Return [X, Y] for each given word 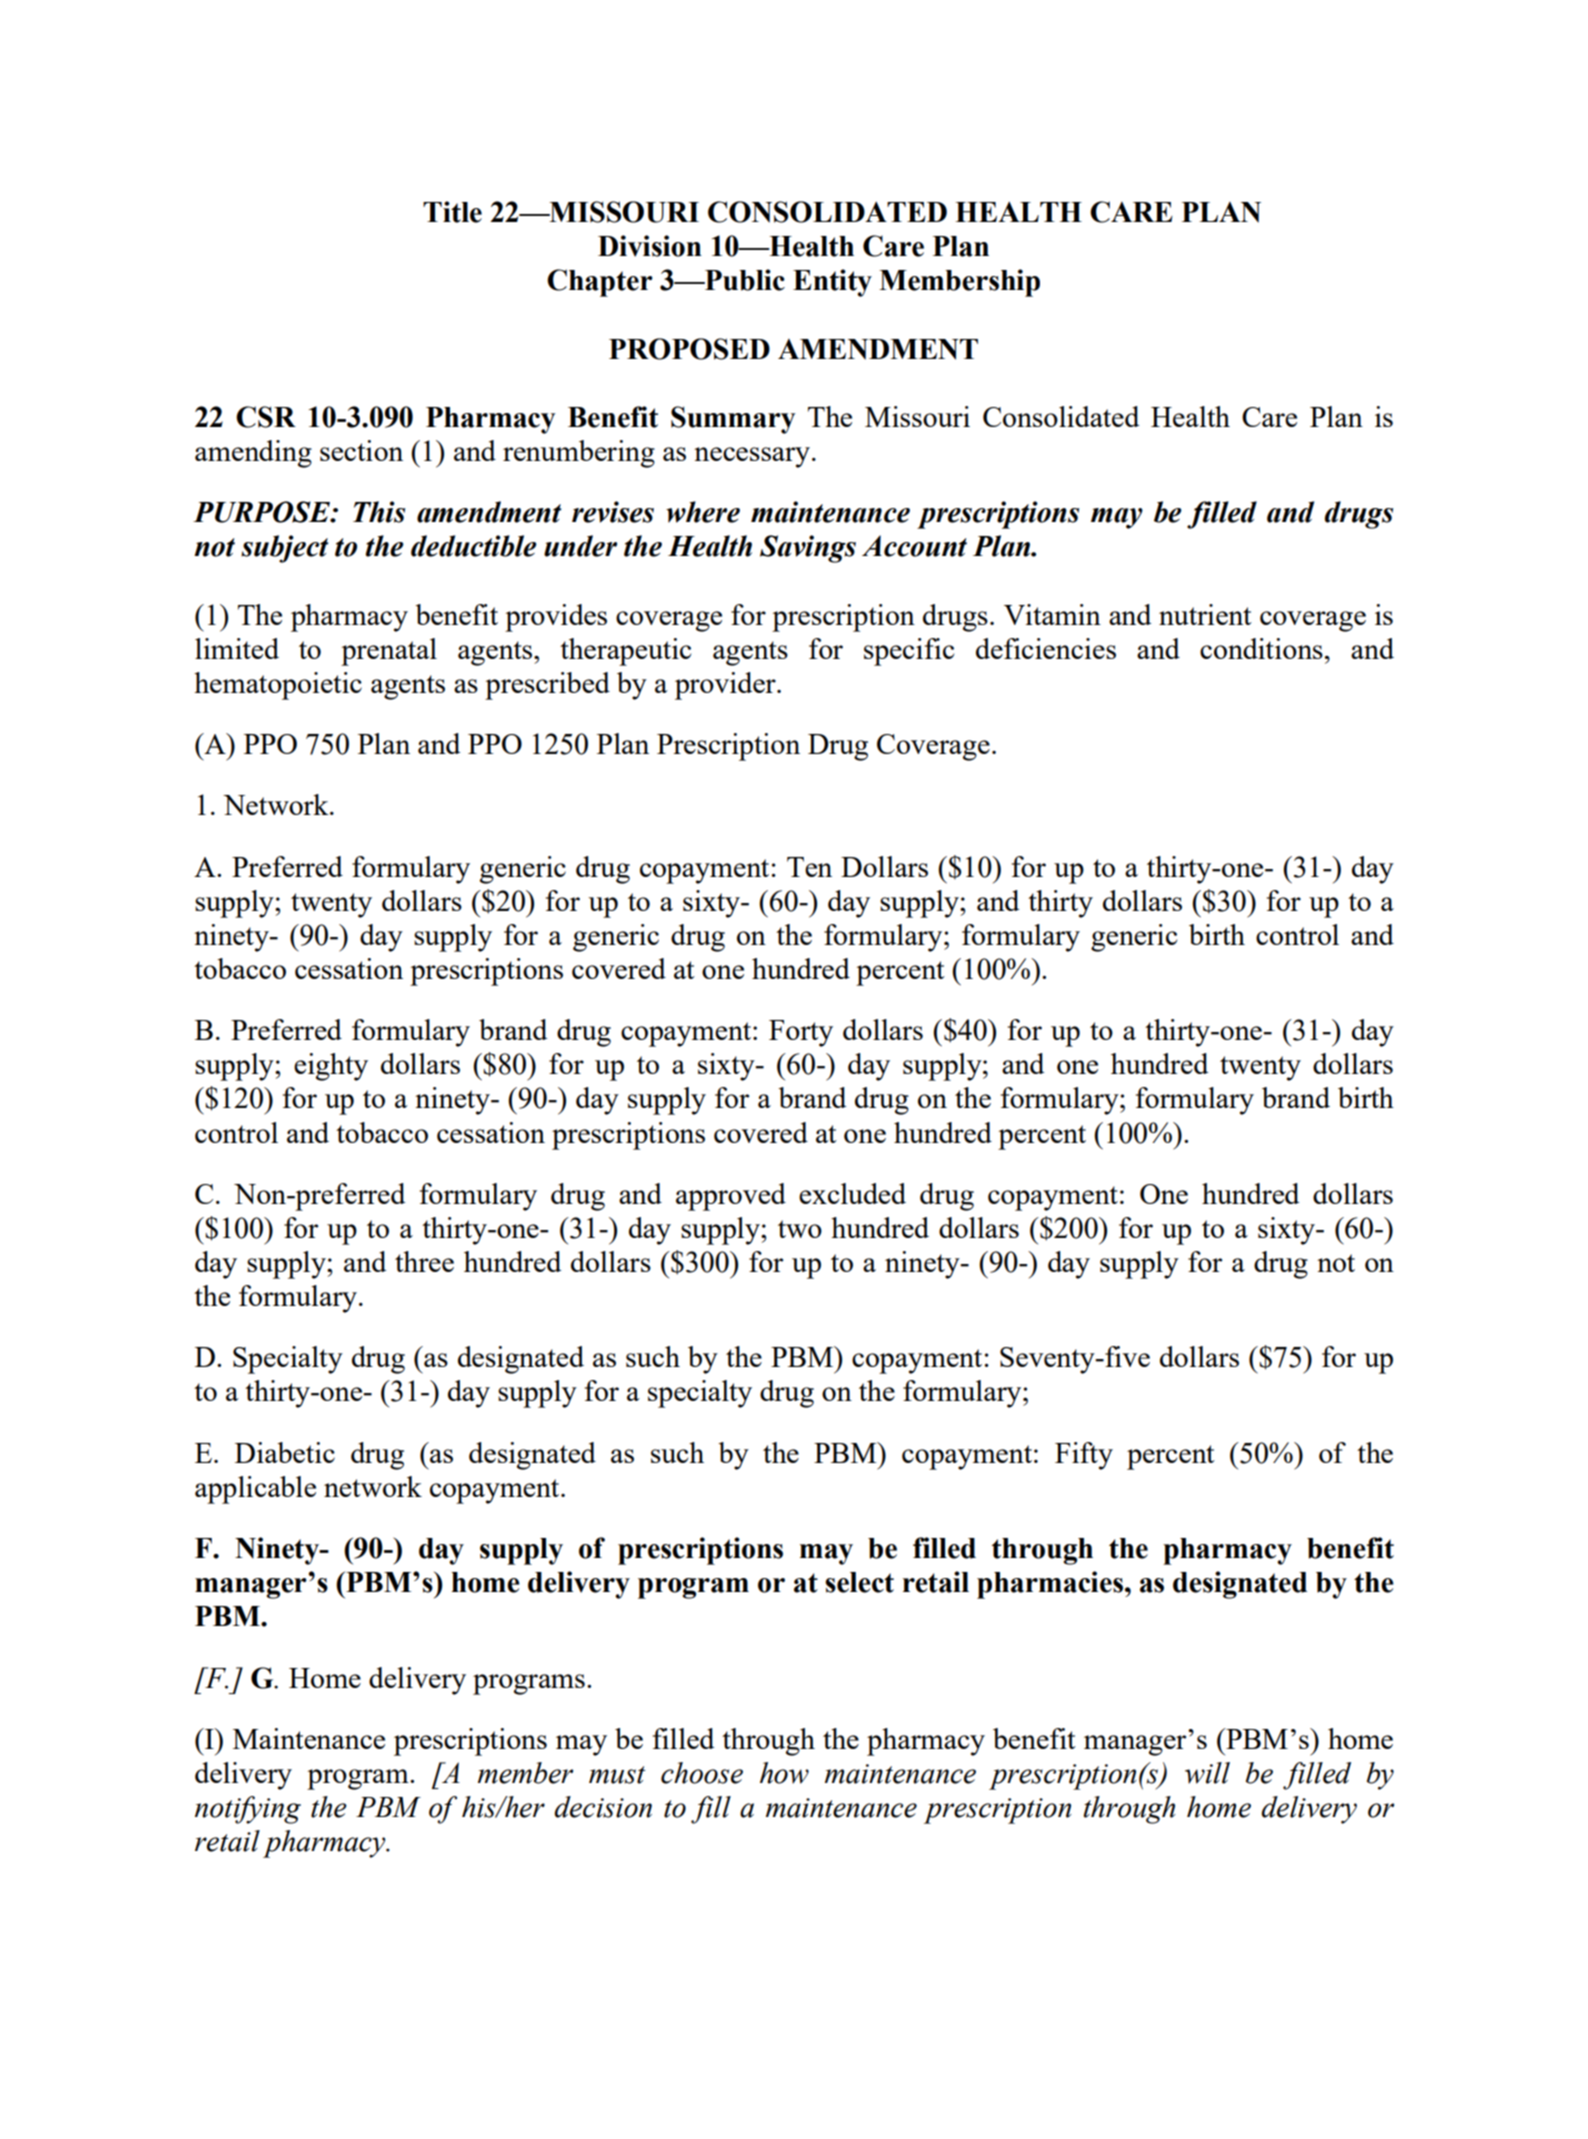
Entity [832, 283]
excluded [852, 1193]
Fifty [1084, 1456]
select [859, 1582]
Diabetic [285, 1452]
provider [726, 686]
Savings [808, 549]
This [379, 512]
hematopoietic [278, 686]
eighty [331, 1067]
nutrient [1205, 614]
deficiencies [1046, 648]
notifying [248, 1810]
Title [452, 212]
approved [731, 1197]
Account [914, 546]
